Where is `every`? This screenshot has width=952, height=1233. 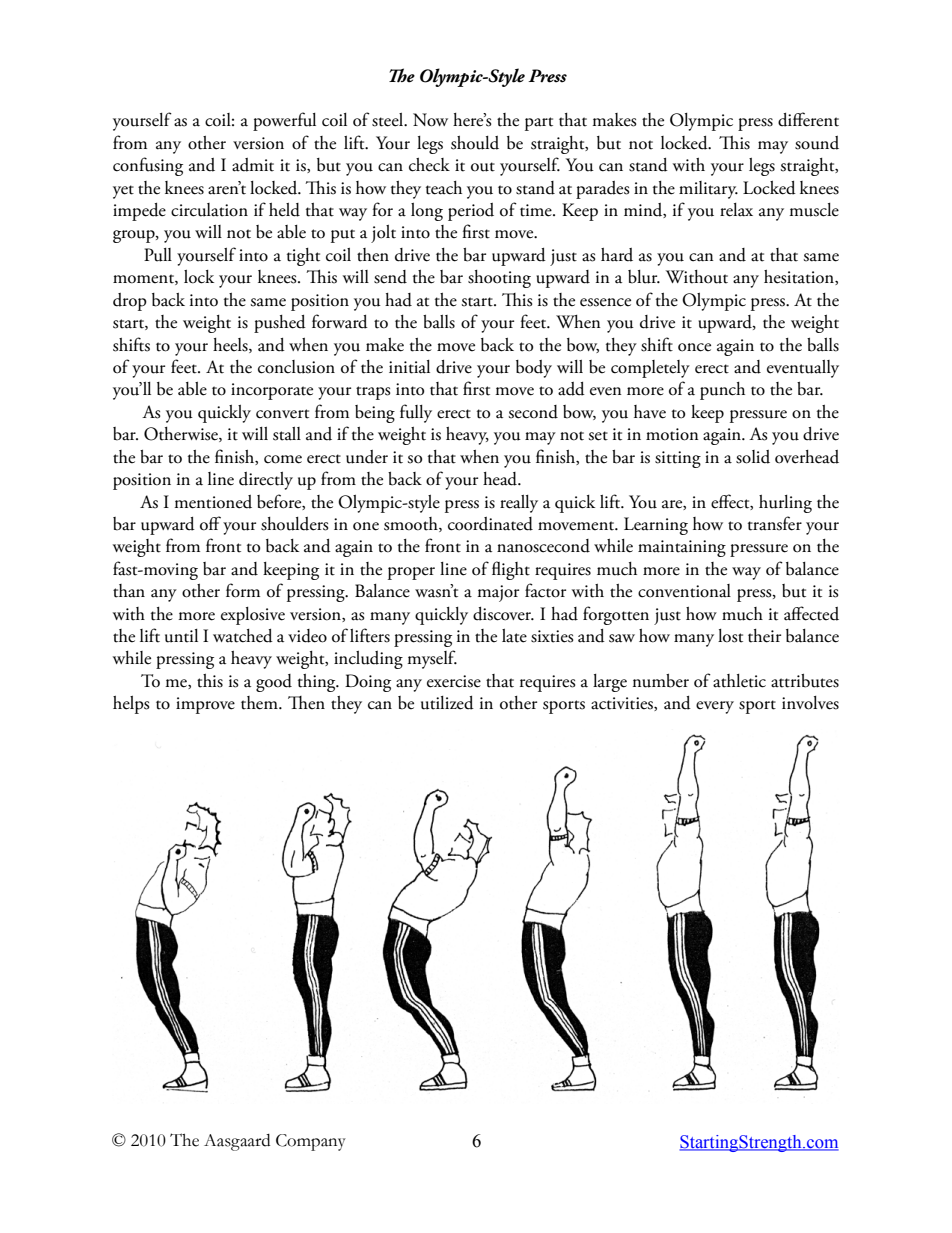
every is located at coordinates (715, 707).
